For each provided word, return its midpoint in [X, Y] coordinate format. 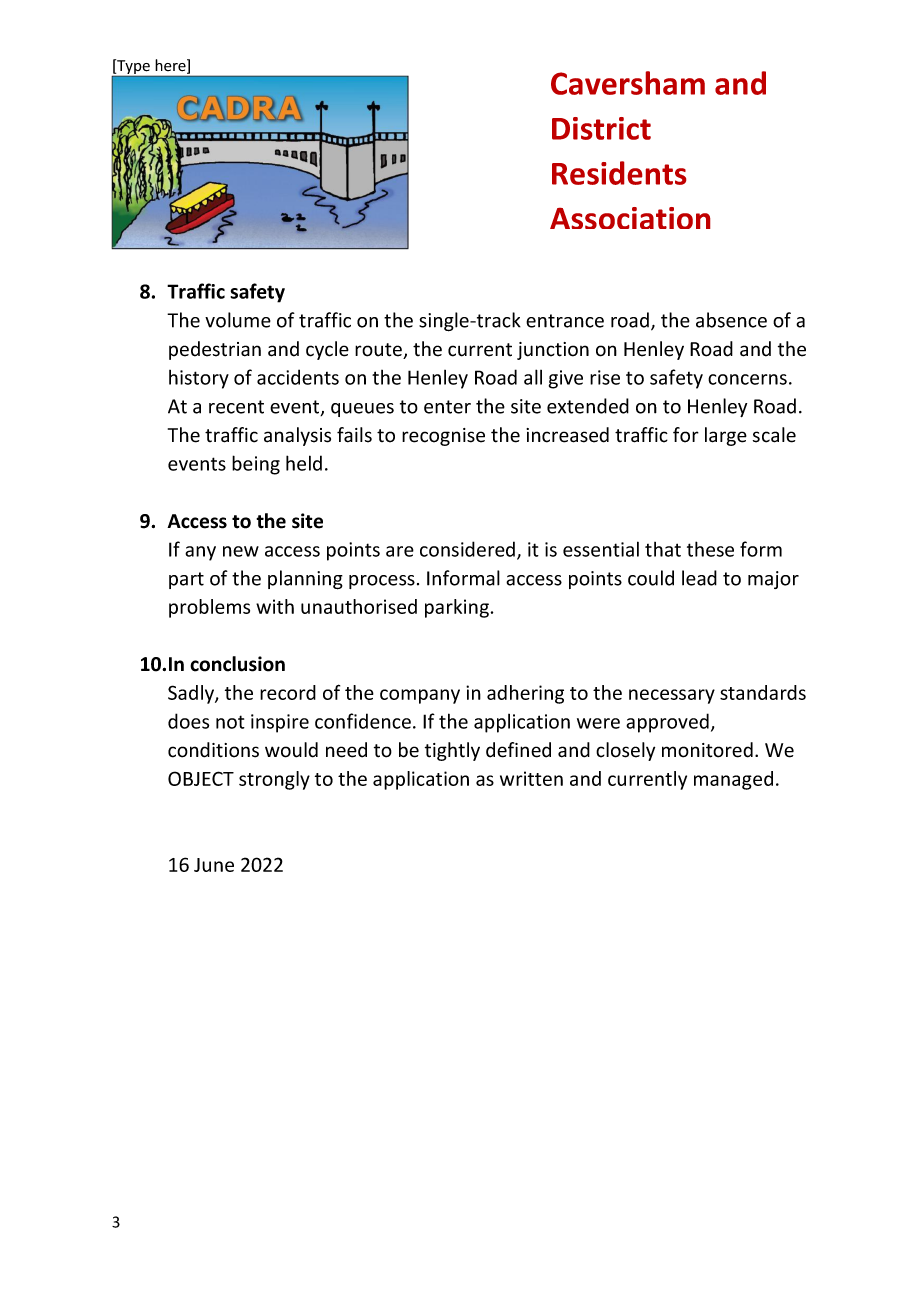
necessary [672, 696]
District [601, 128]
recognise [443, 437]
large [726, 436]
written [531, 778]
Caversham [628, 83]
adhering [525, 694]
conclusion [237, 664]
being [256, 465]
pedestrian [215, 350]
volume [238, 320]
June [214, 865]
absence [731, 320]
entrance [565, 321]
